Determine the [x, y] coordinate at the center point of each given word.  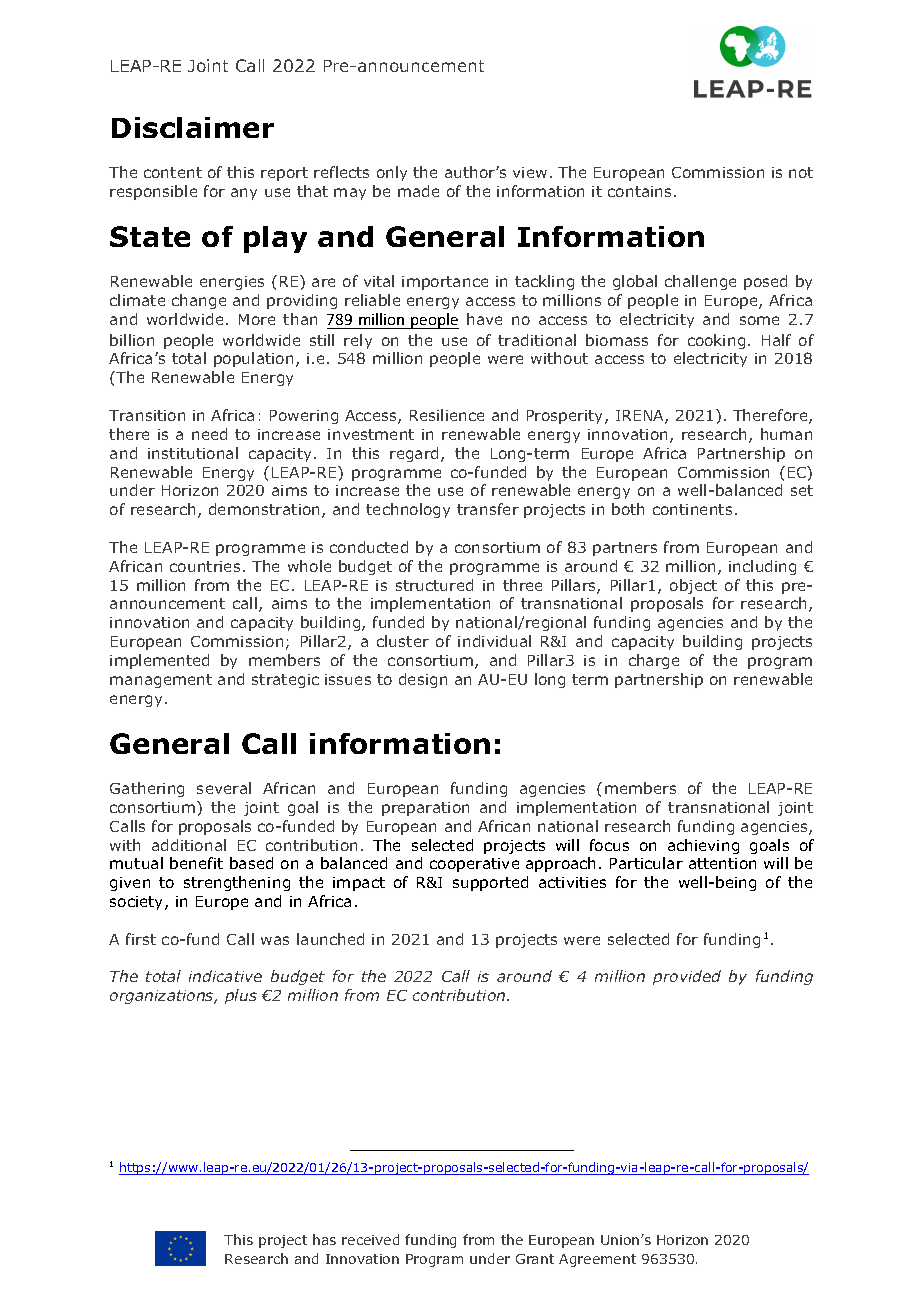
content [173, 172]
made [418, 191]
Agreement [597, 1260]
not [801, 172]
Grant [535, 1259]
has [324, 1239]
